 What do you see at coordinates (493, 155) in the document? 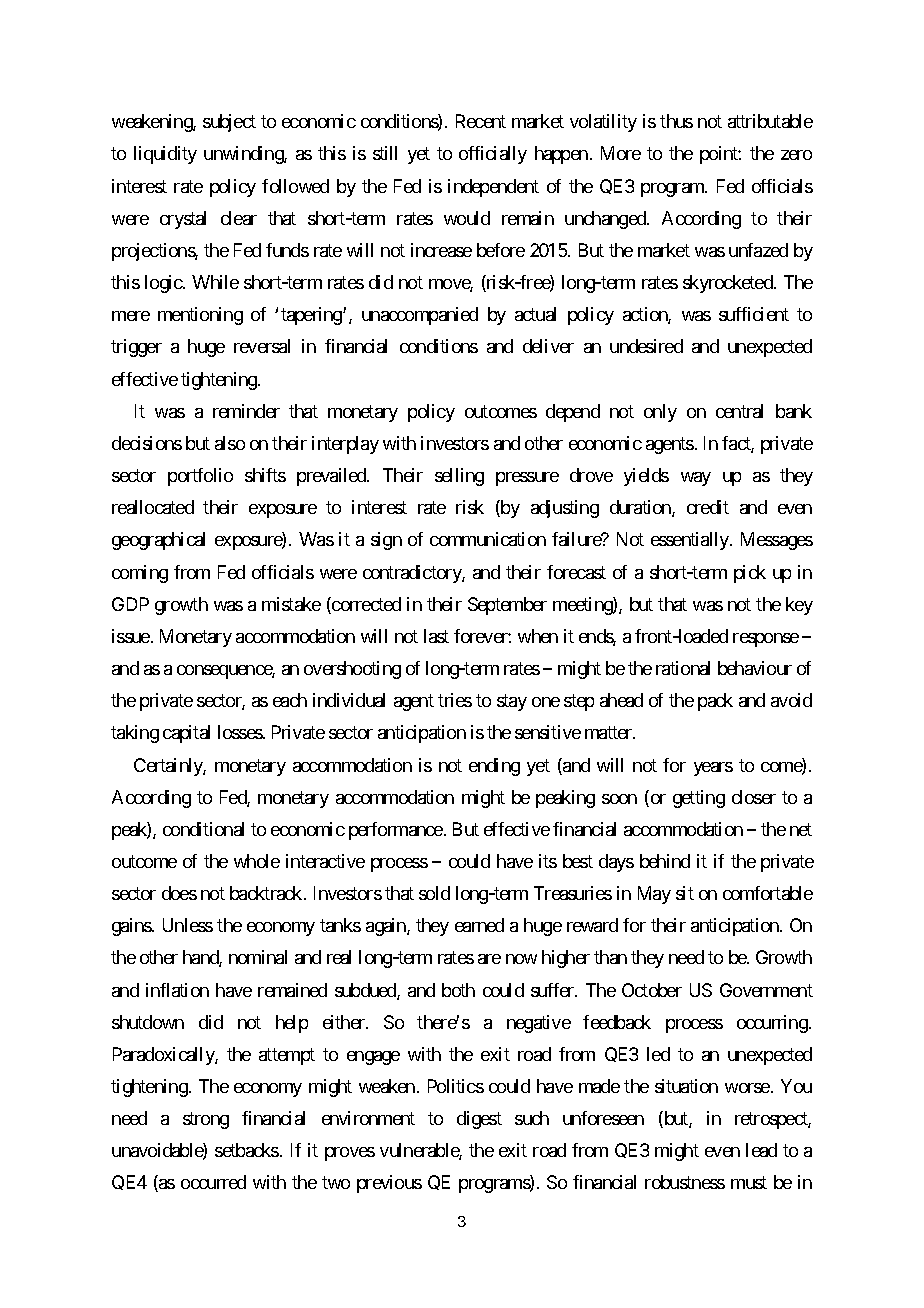
I see `officially` at bounding box center [493, 155].
